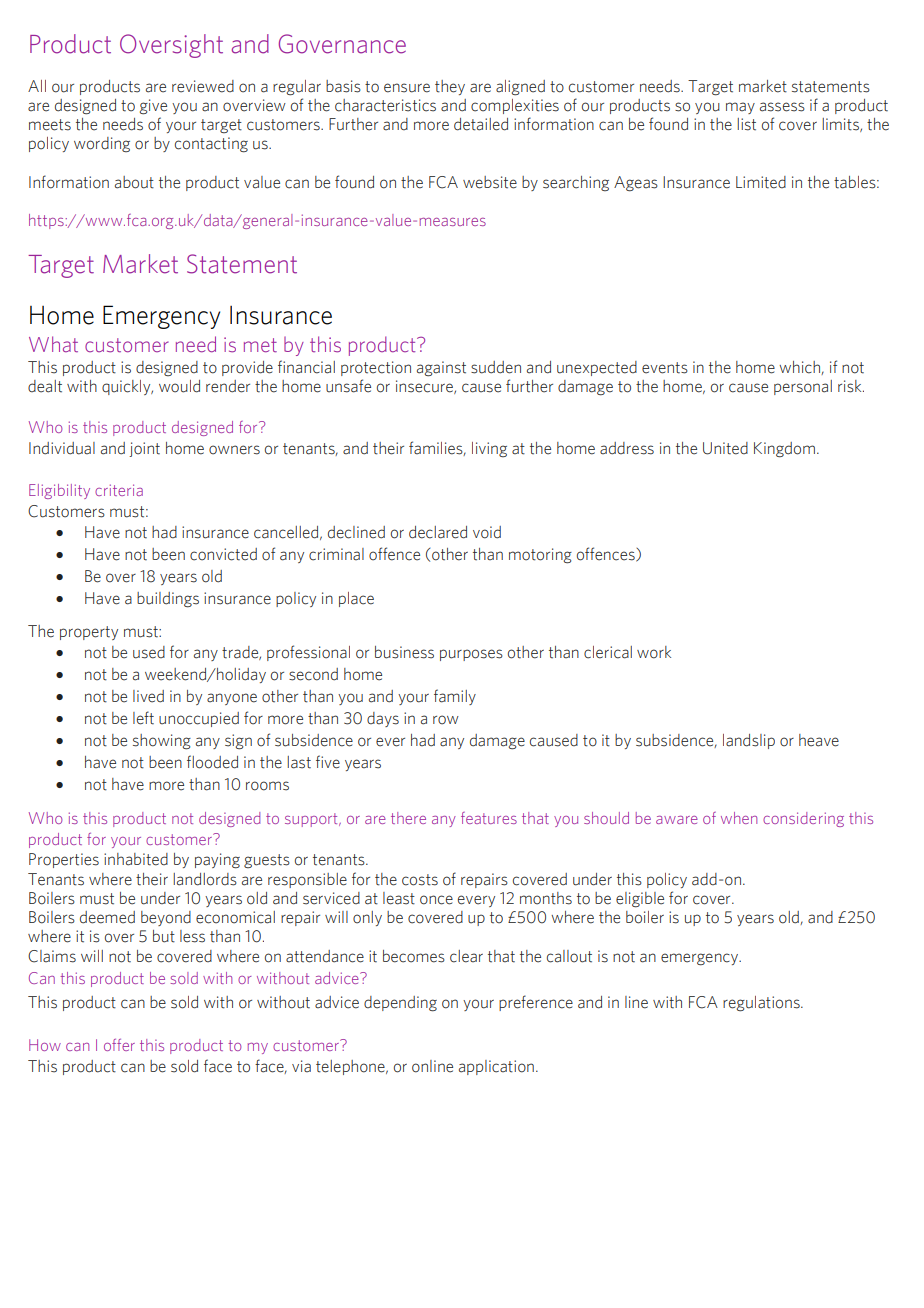 The image size is (924, 1308). Describe the element at coordinates (441, 369) in the screenshot. I see `against` at that location.
